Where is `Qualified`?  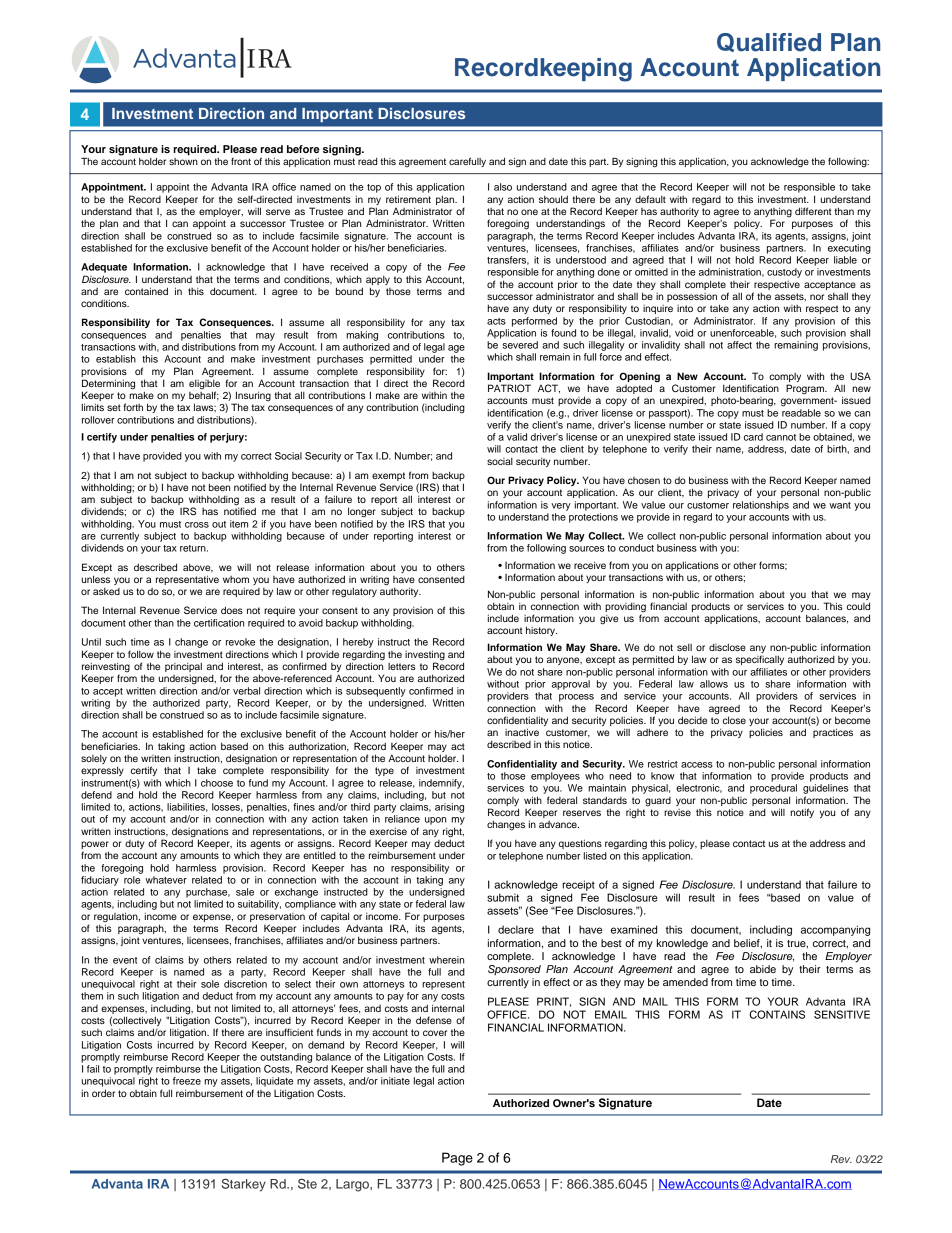
Qualified is located at coordinates (769, 42).
